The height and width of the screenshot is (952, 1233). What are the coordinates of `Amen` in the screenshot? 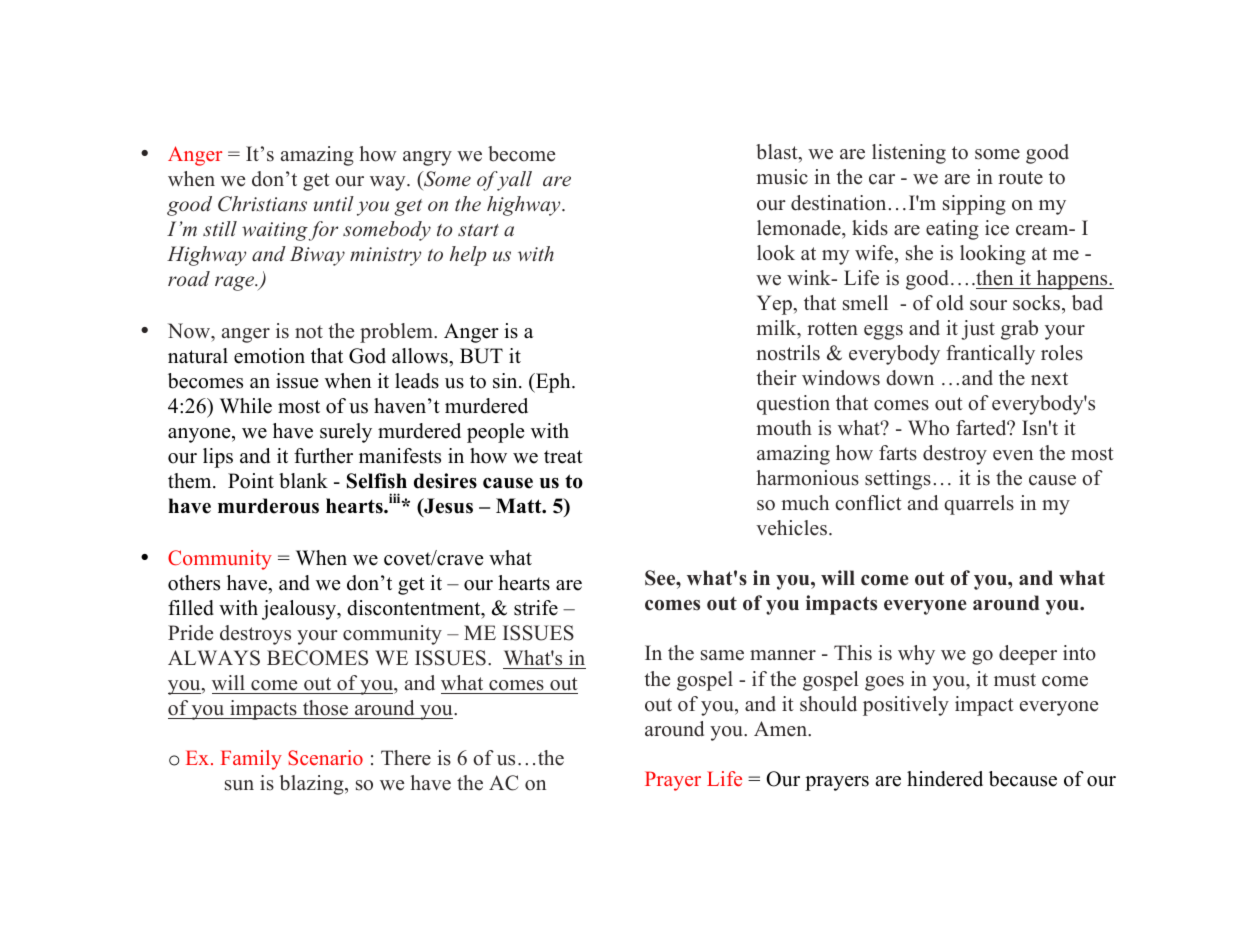 It's located at (781, 729).
